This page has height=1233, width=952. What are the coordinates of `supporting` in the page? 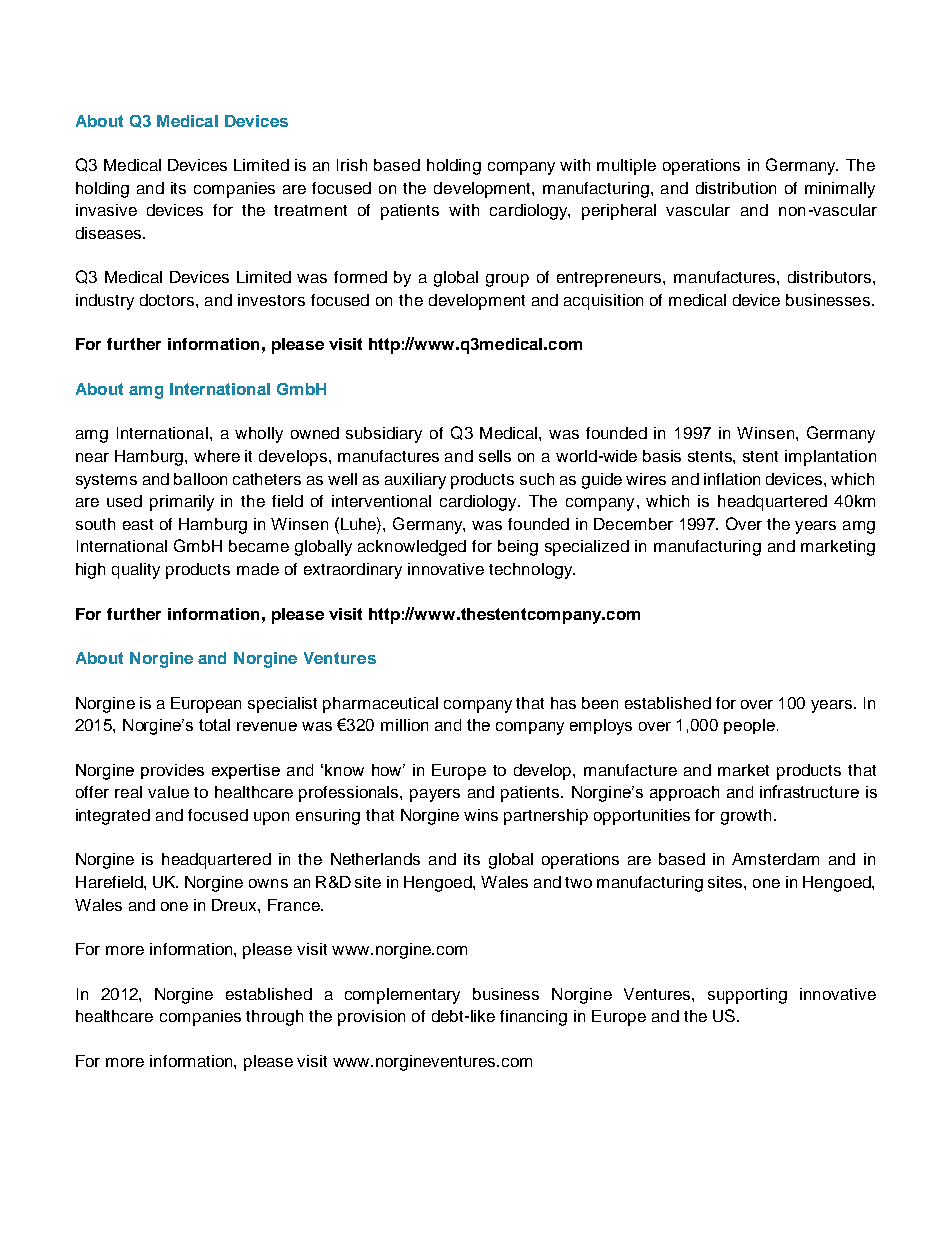 It's located at (747, 996).
